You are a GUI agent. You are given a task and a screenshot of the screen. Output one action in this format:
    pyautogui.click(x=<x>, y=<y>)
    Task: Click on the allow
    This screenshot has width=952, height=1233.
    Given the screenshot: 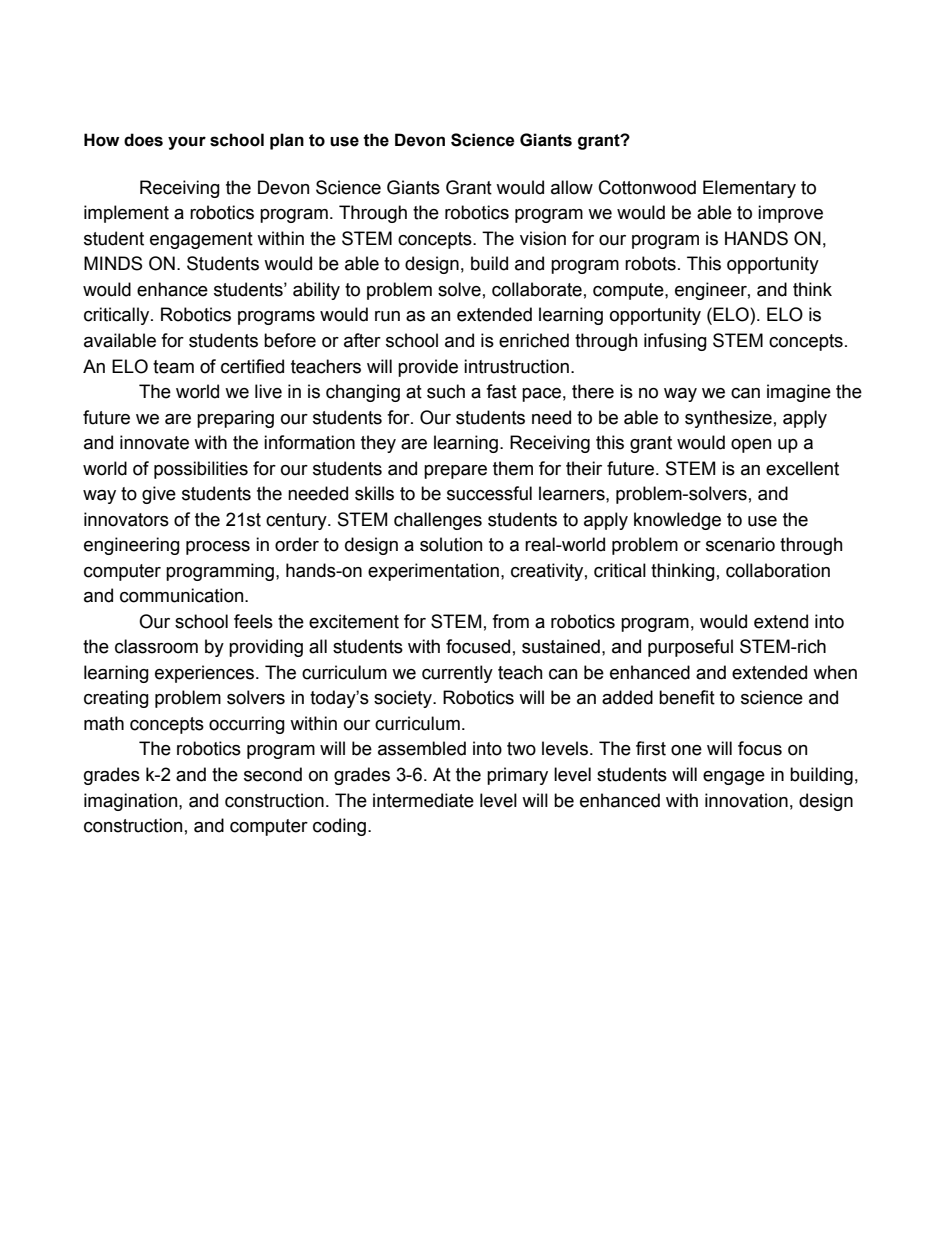 What is the action you would take?
    pyautogui.click(x=572, y=187)
